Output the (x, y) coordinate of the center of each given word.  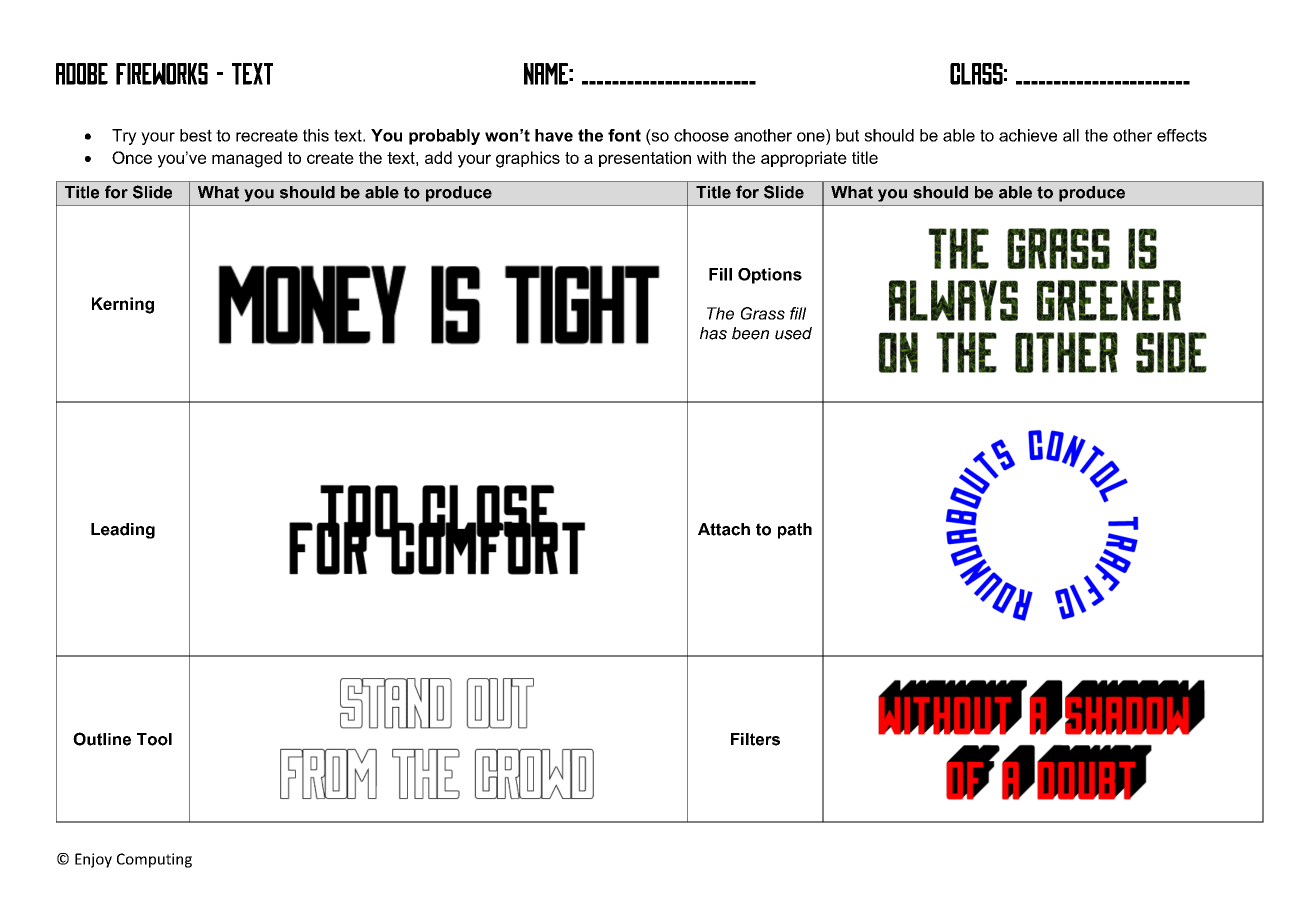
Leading (123, 531)
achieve (1028, 135)
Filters (755, 739)
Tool (154, 739)
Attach (724, 529)
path (795, 531)
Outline (102, 739)
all (1071, 135)
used (793, 333)
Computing (154, 860)
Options (770, 276)
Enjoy (93, 860)
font (624, 135)
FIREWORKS (162, 74)
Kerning (123, 305)
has (713, 333)
